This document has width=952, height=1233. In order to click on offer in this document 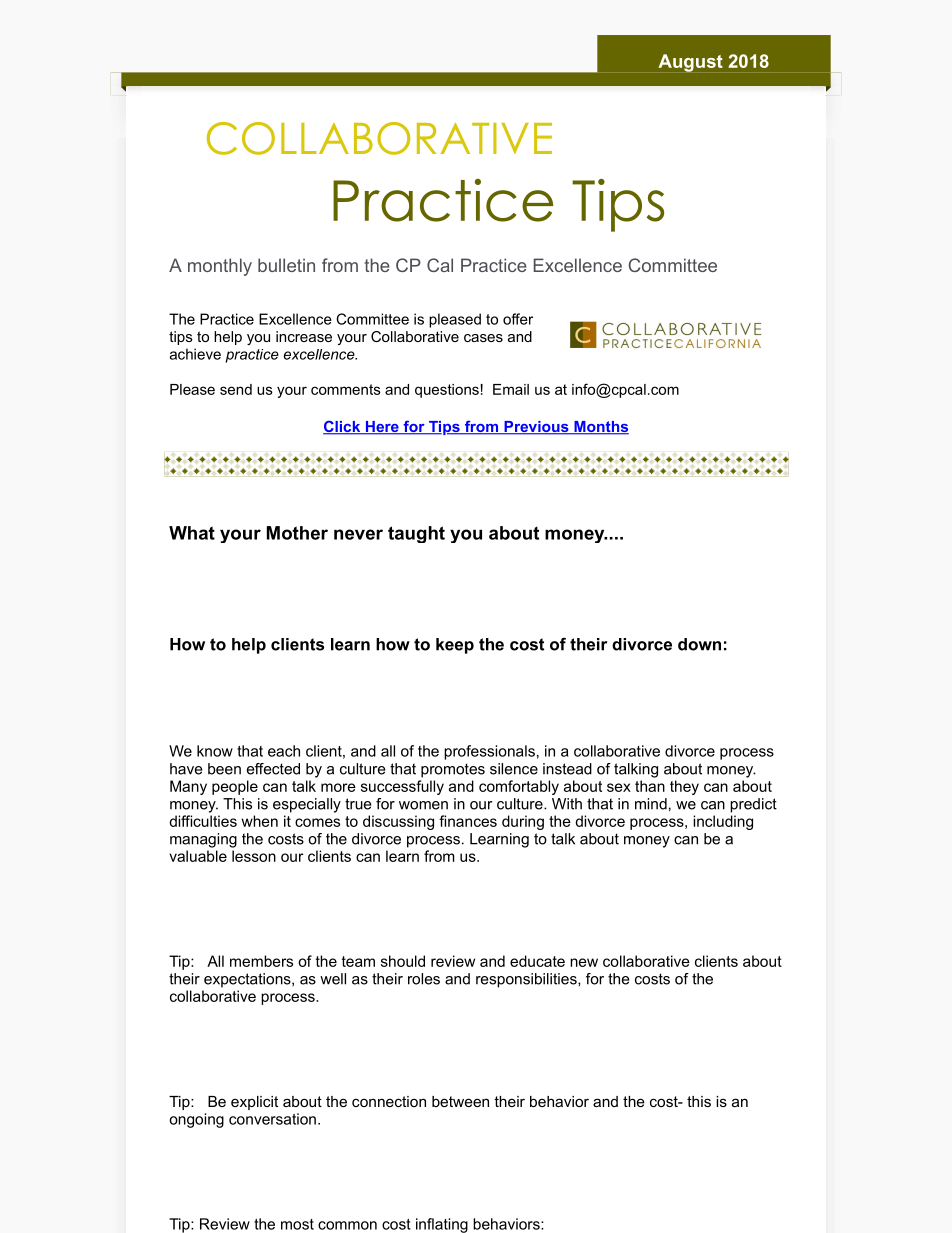, I will do `click(518, 319)`.
